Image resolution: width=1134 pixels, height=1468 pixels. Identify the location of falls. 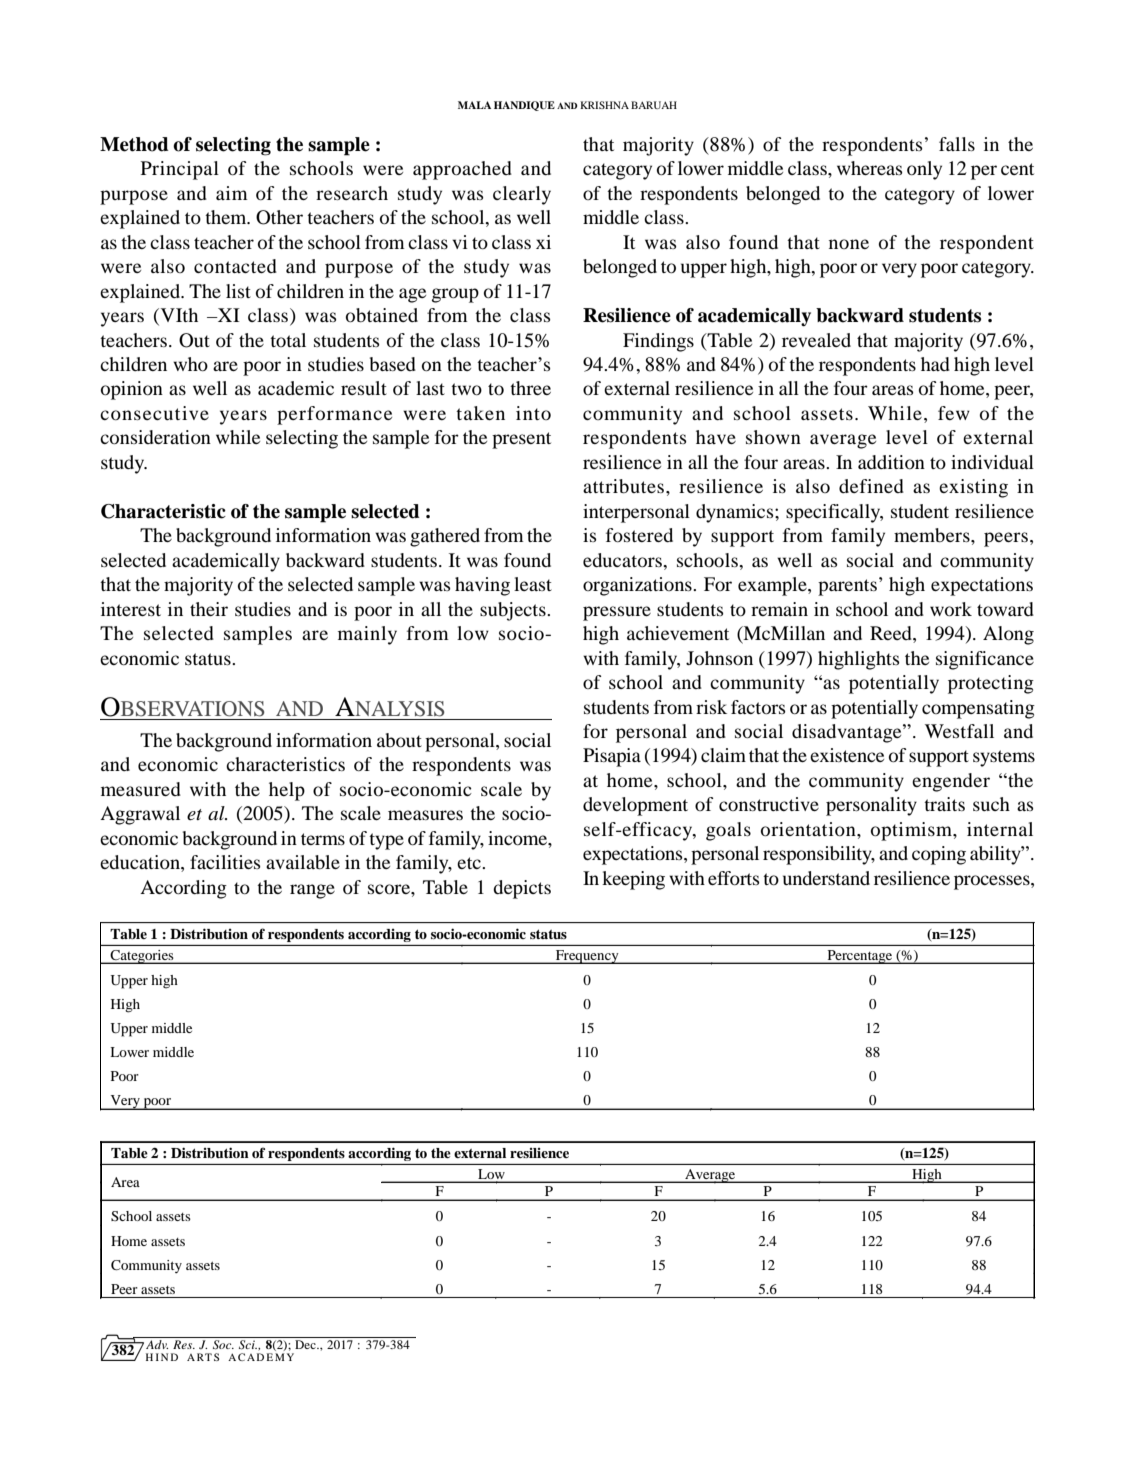
(957, 144).
